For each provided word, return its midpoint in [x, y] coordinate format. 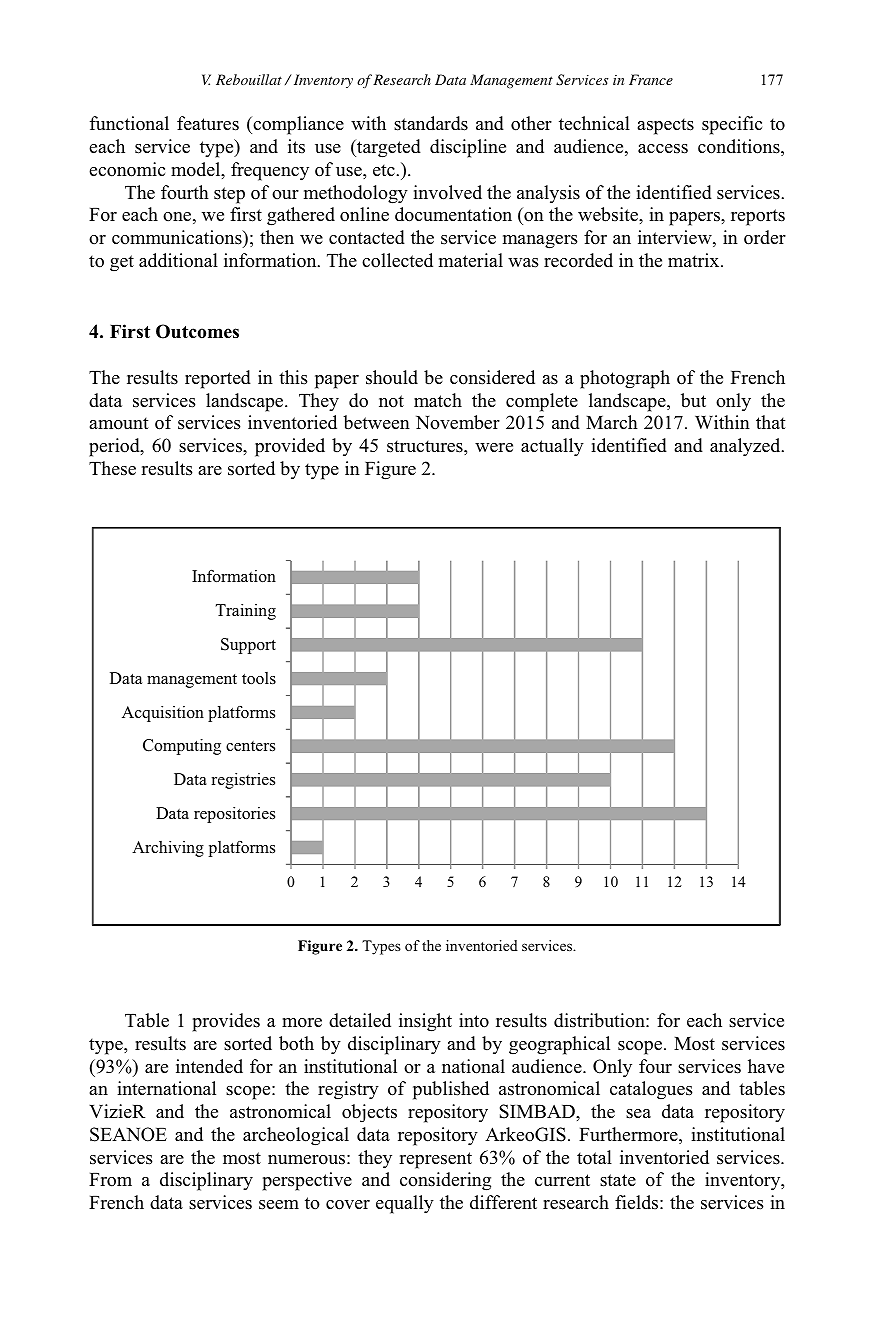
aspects [665, 126]
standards [431, 123]
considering [445, 1181]
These [112, 468]
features [208, 123]
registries [243, 781]
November [458, 422]
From [110, 1180]
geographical [559, 1045]
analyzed [746, 447]
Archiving [168, 849]
